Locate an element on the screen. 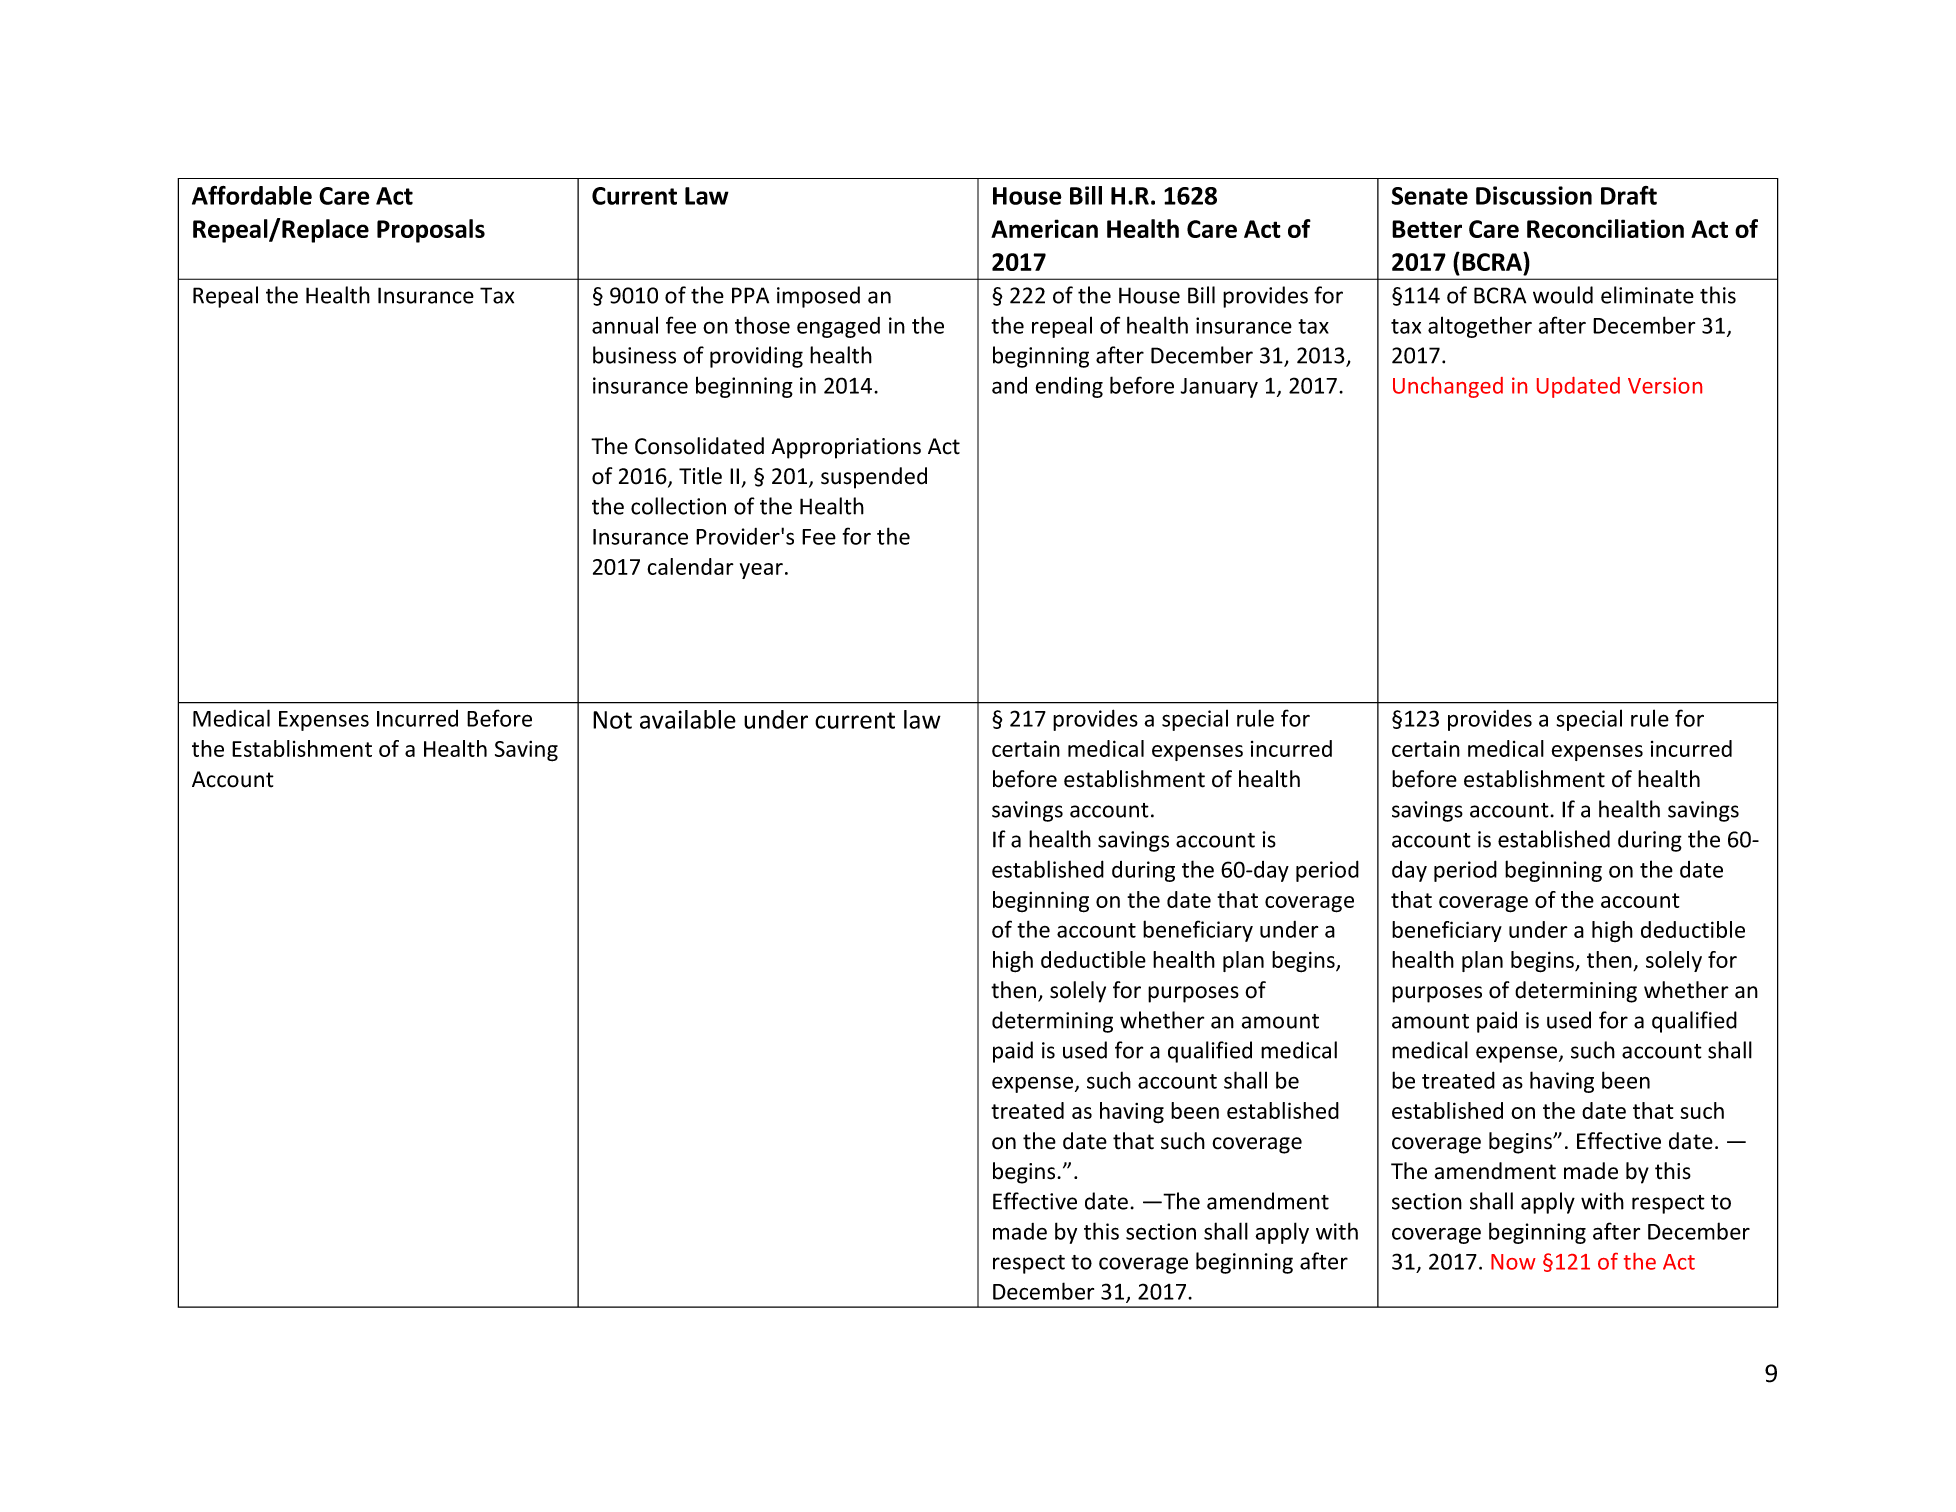 The width and height of the screenshot is (1956, 1512). Proposals is located at coordinates (431, 231).
